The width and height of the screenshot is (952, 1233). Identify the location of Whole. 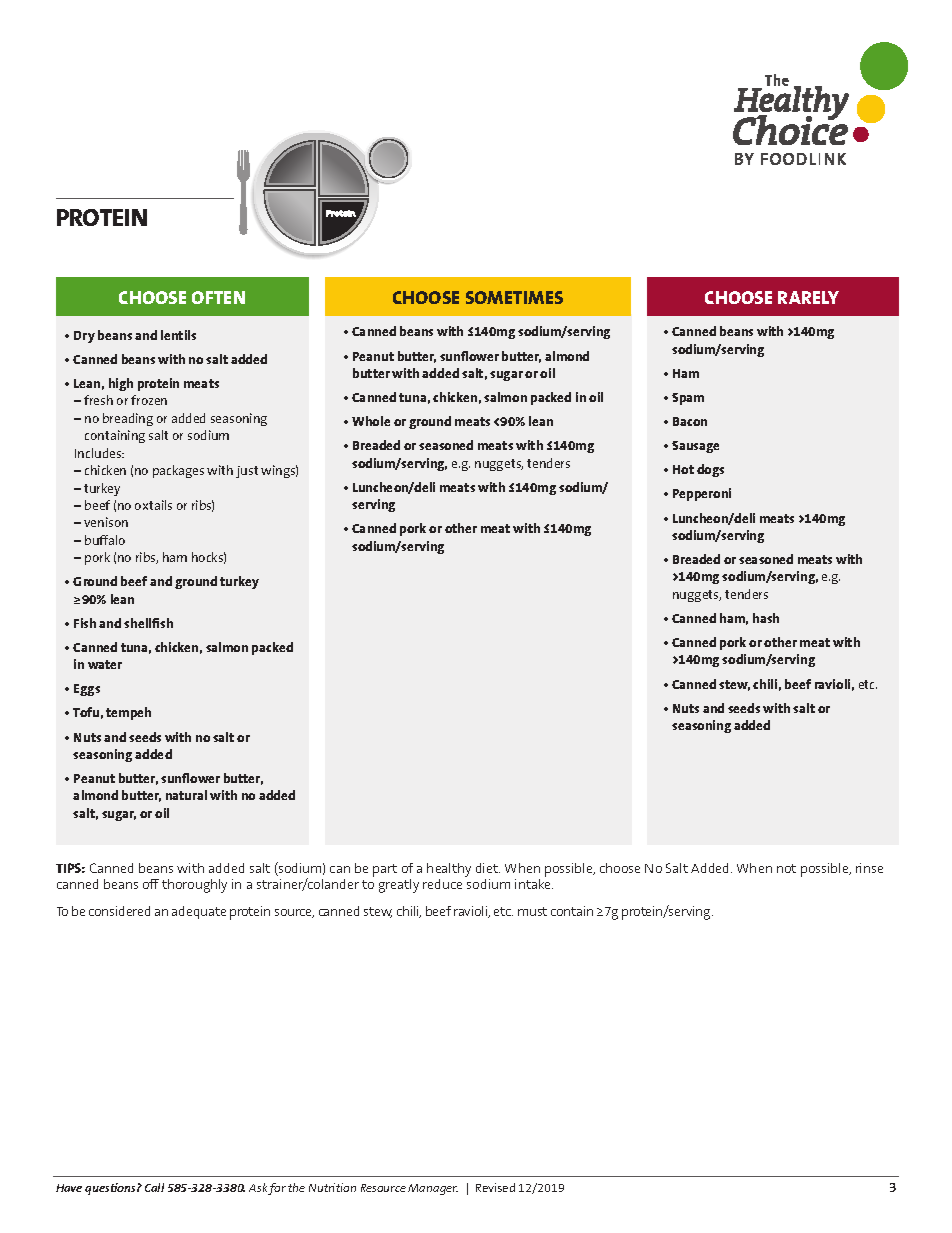
(371, 421).
